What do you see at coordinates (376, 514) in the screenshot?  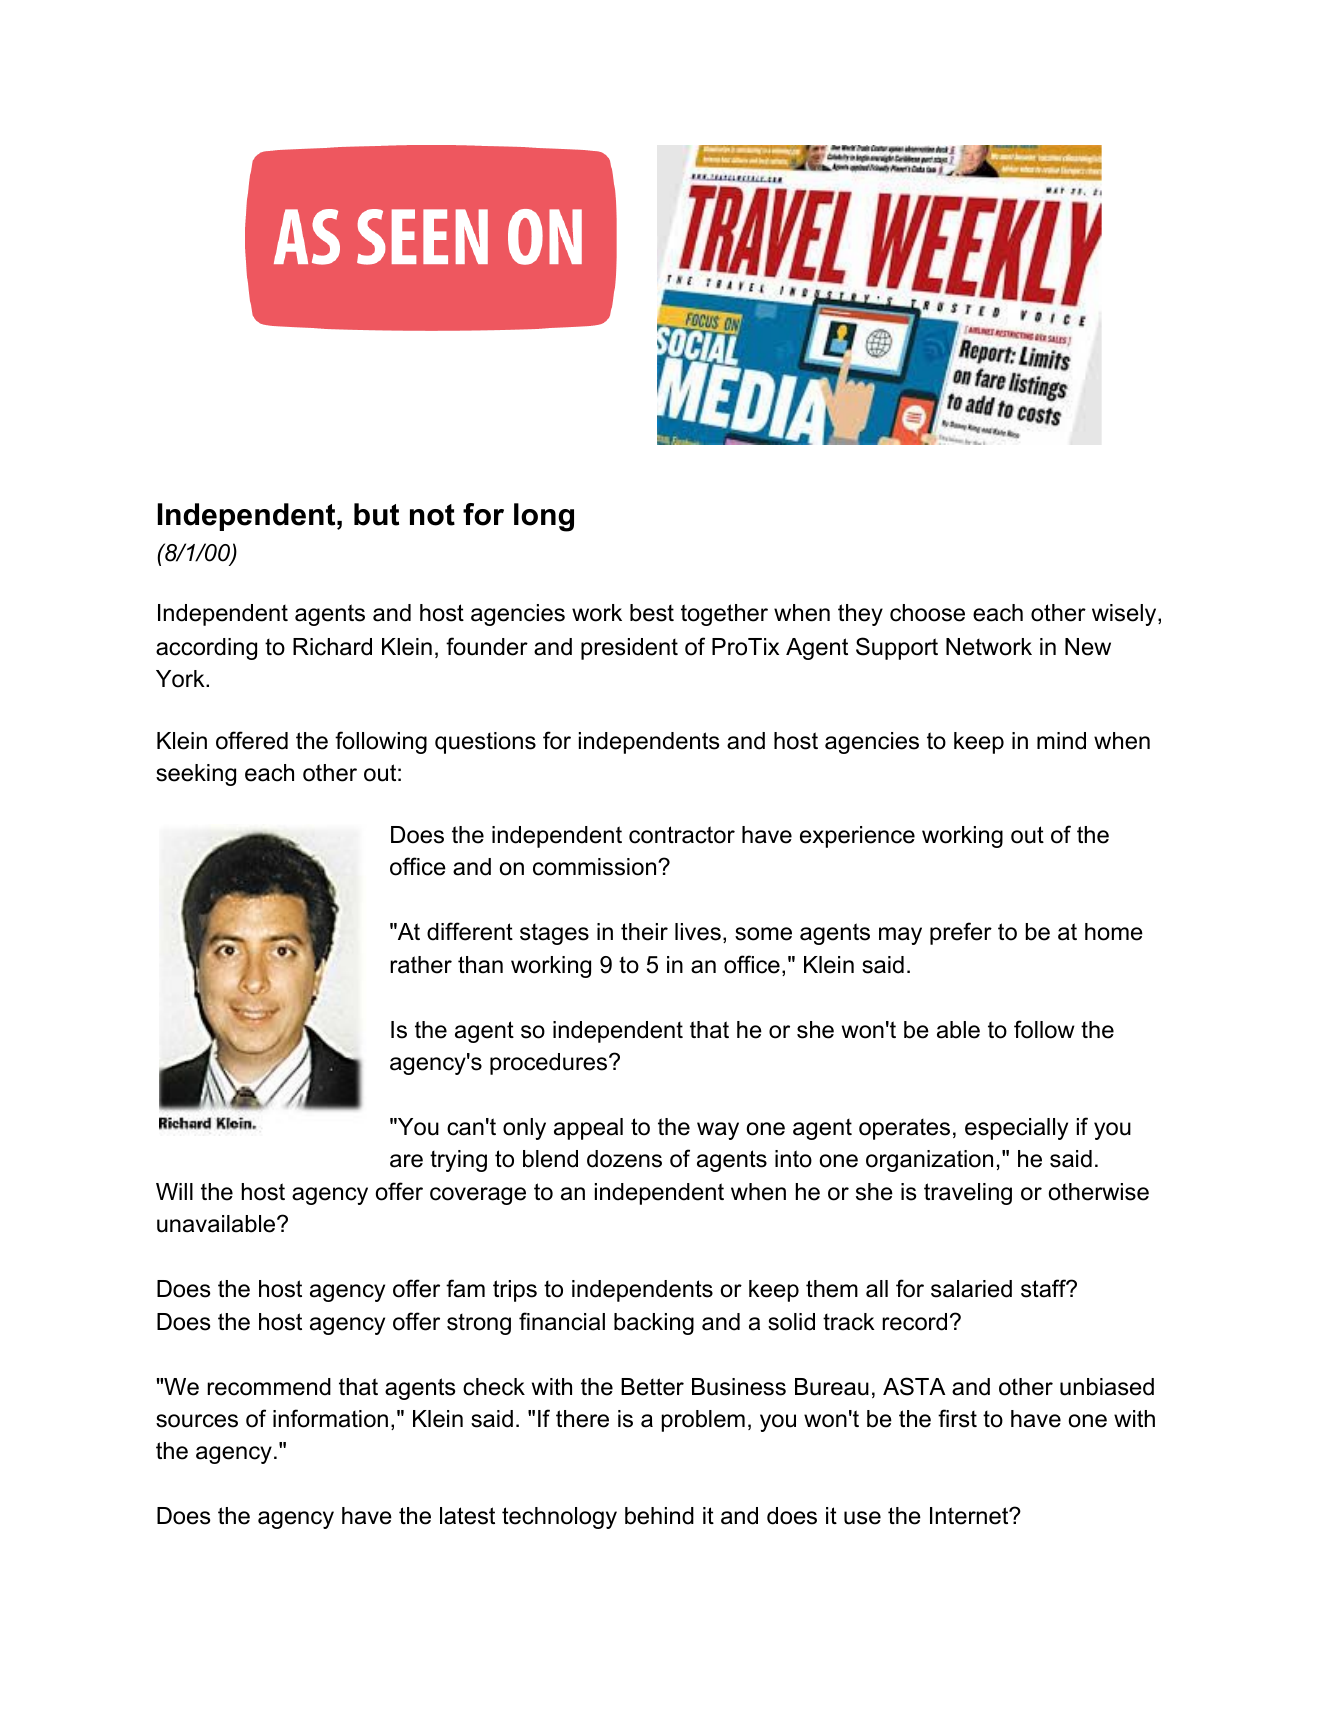 I see `but` at bounding box center [376, 514].
